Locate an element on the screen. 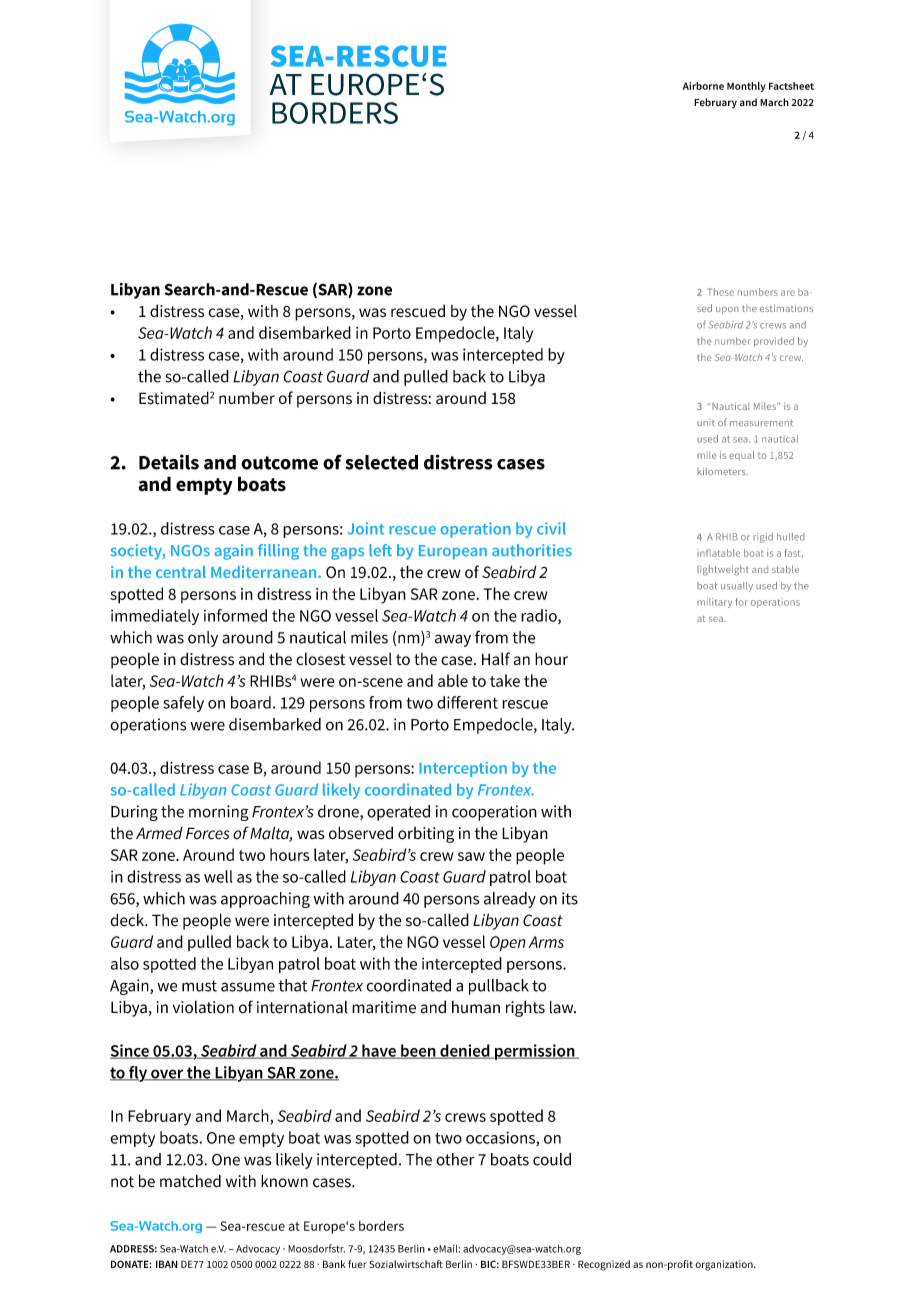 The height and width of the screenshot is (1308, 924). must is located at coordinates (199, 986).
